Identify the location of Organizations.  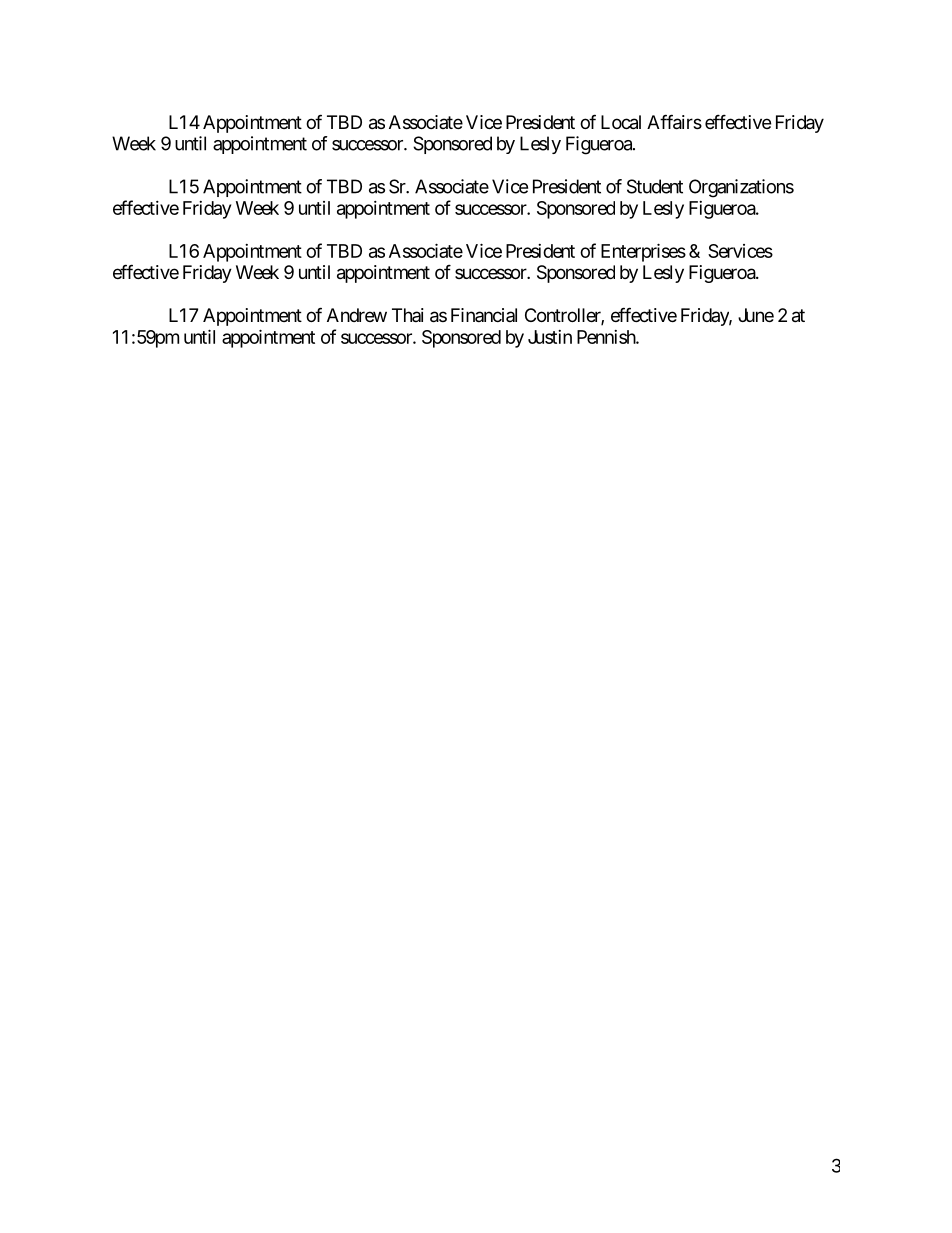
(741, 188).
